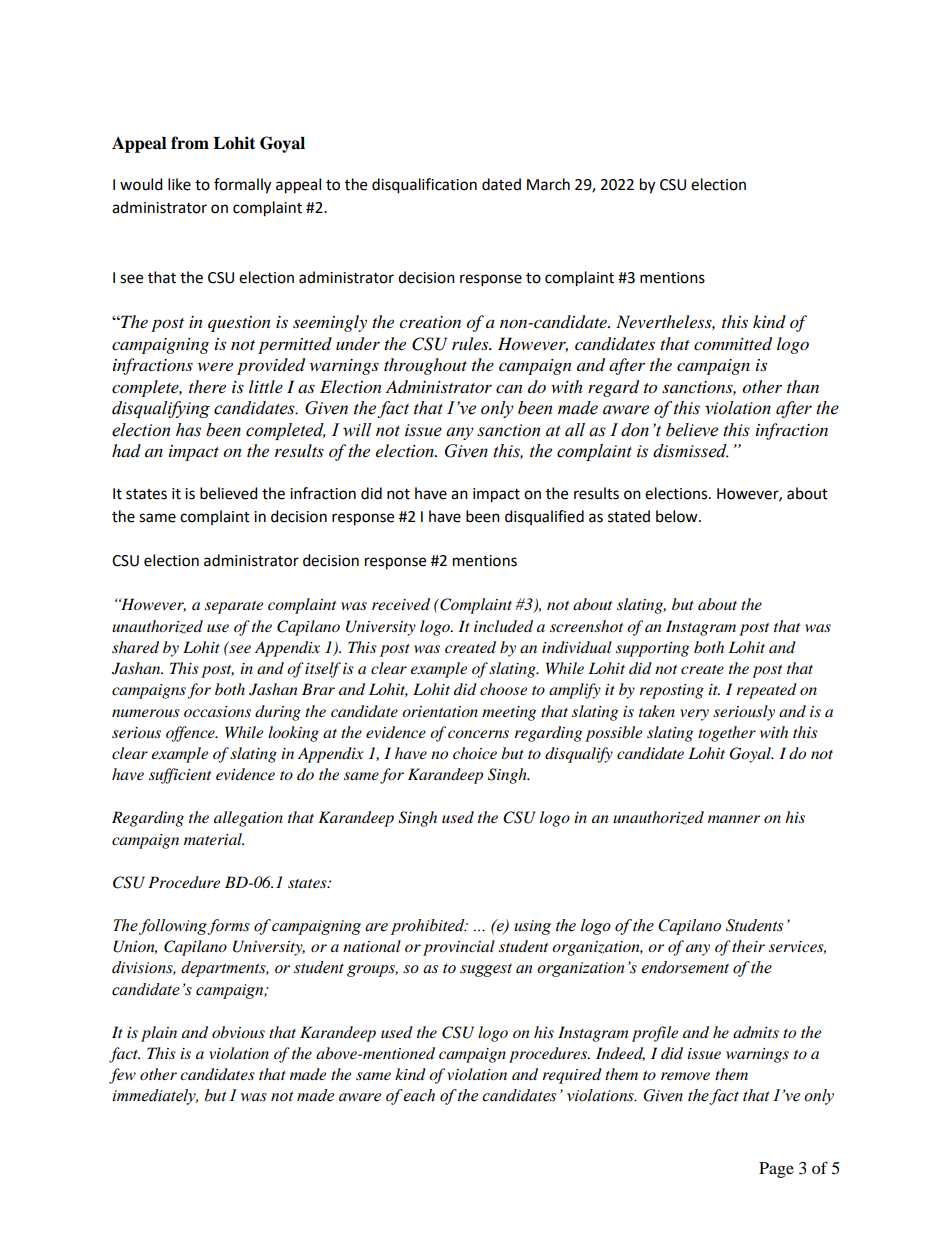 The width and height of the document is (952, 1233). What do you see at coordinates (501, 184) in the document?
I see `dated` at bounding box center [501, 184].
